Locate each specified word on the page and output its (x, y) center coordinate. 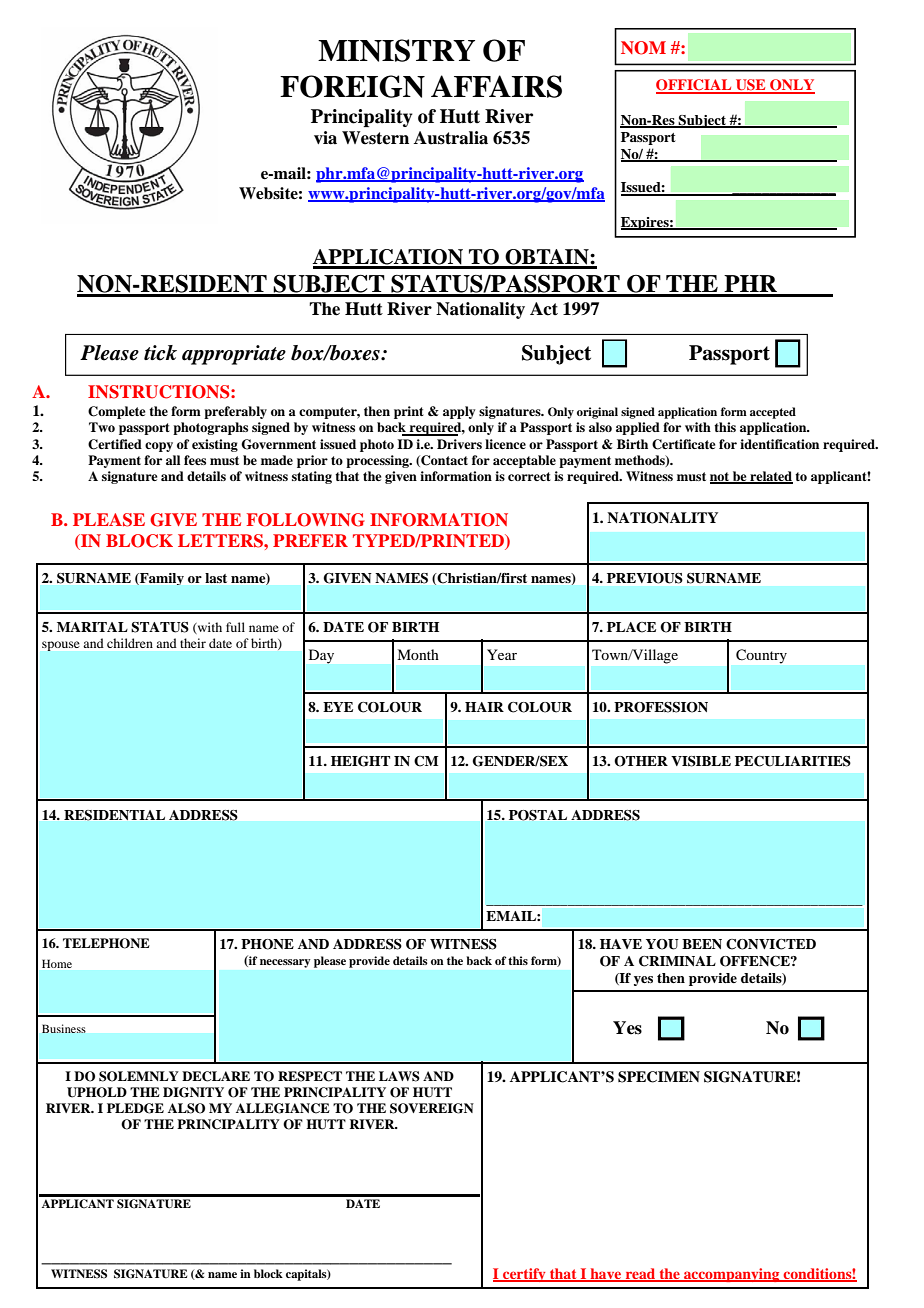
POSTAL (538, 815)
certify (524, 1275)
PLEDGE (135, 1108)
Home (57, 964)
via (325, 138)
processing (378, 461)
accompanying (732, 1275)
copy (159, 447)
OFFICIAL (695, 86)
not (721, 477)
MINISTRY (396, 50)
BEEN (702, 944)
